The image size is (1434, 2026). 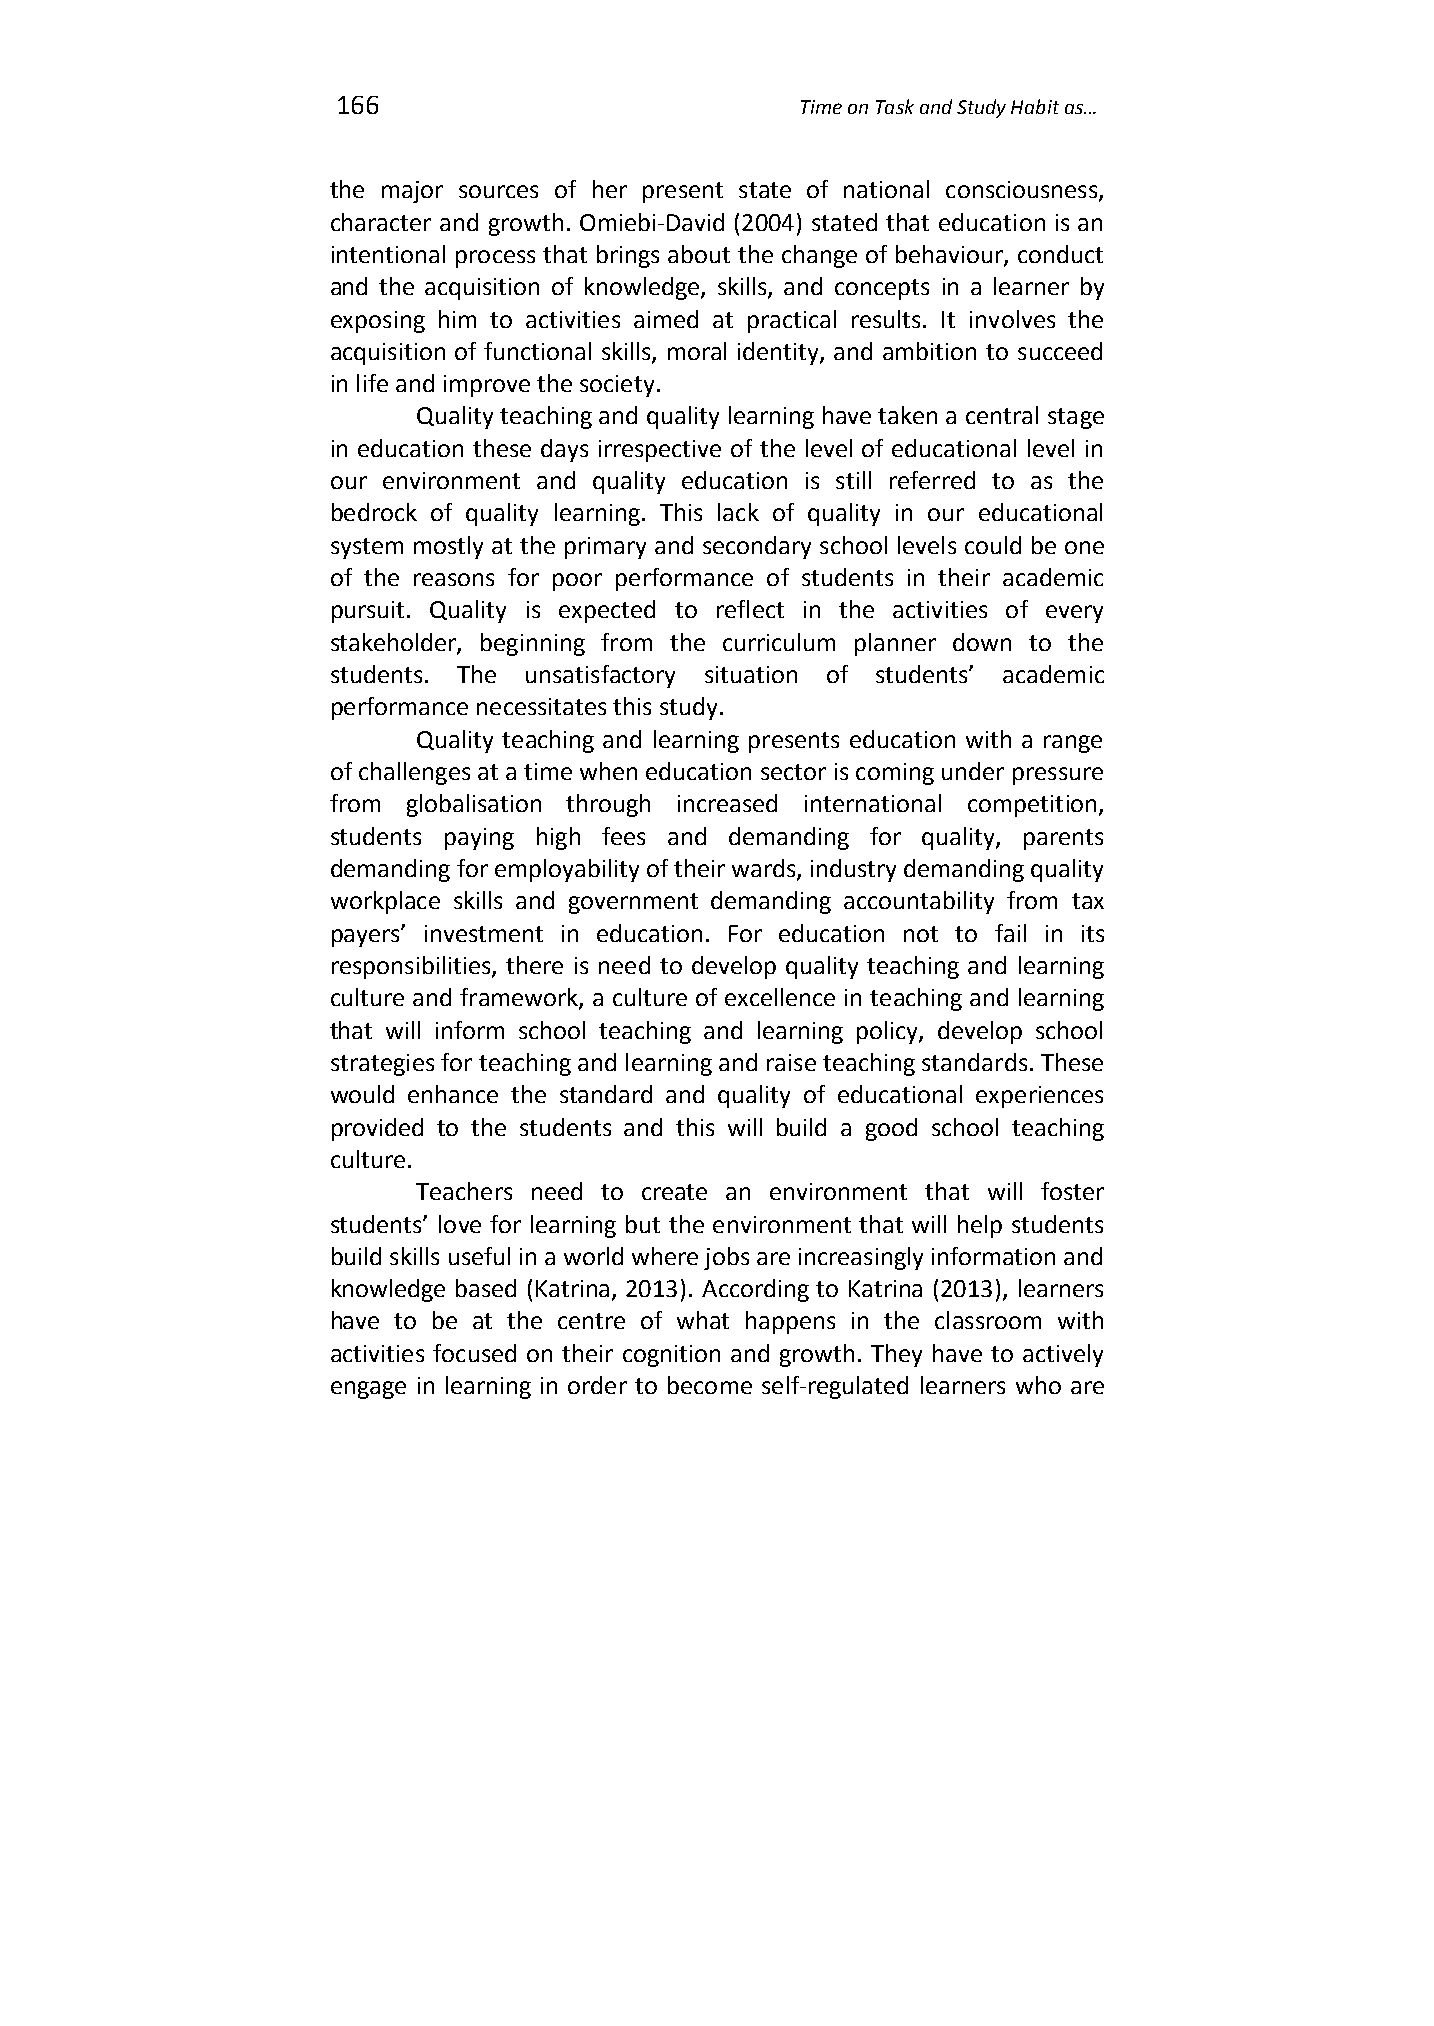 What do you see at coordinates (757, 547) in the screenshot?
I see `secondary` at bounding box center [757, 547].
